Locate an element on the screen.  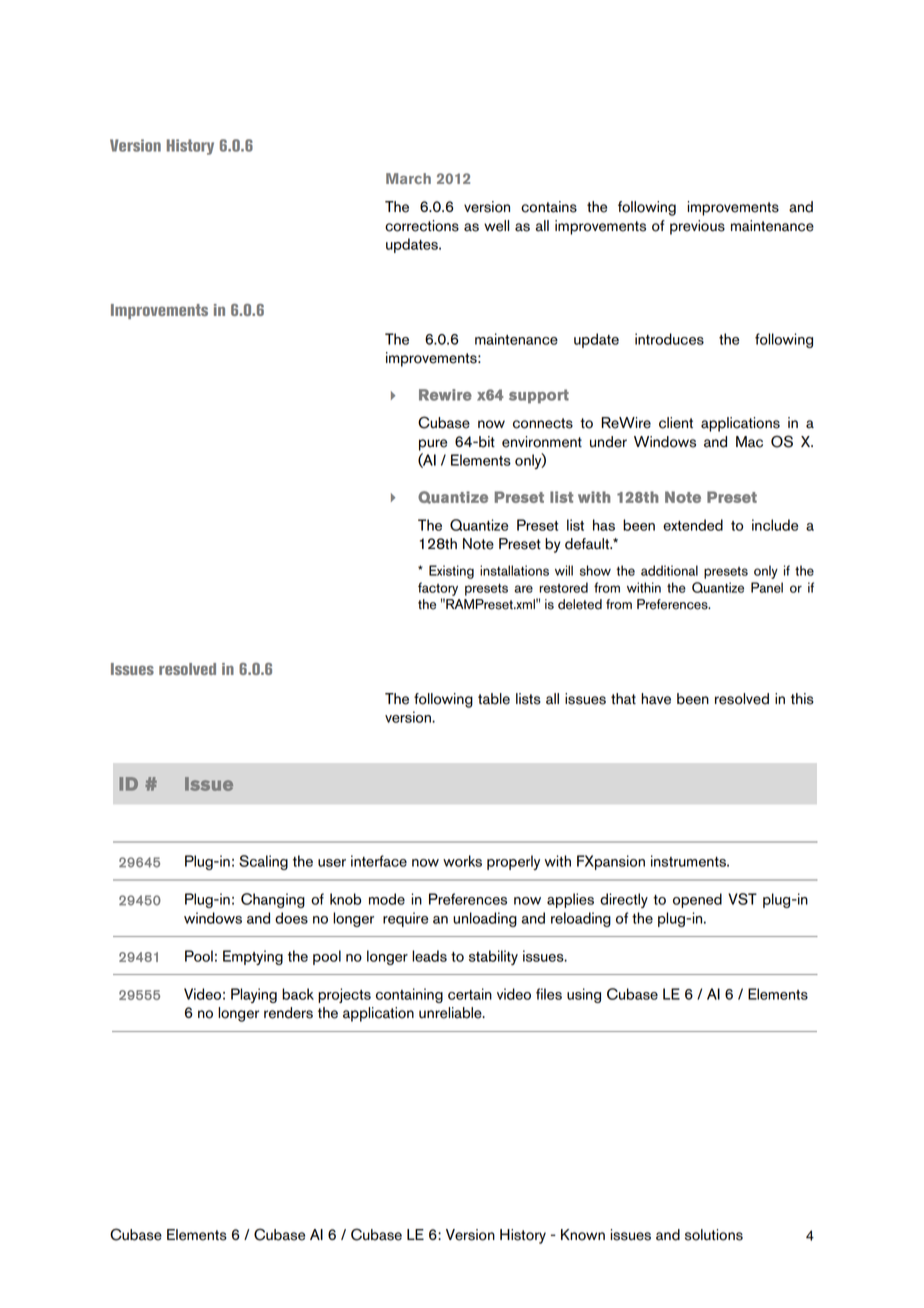
contains is located at coordinates (549, 207).
